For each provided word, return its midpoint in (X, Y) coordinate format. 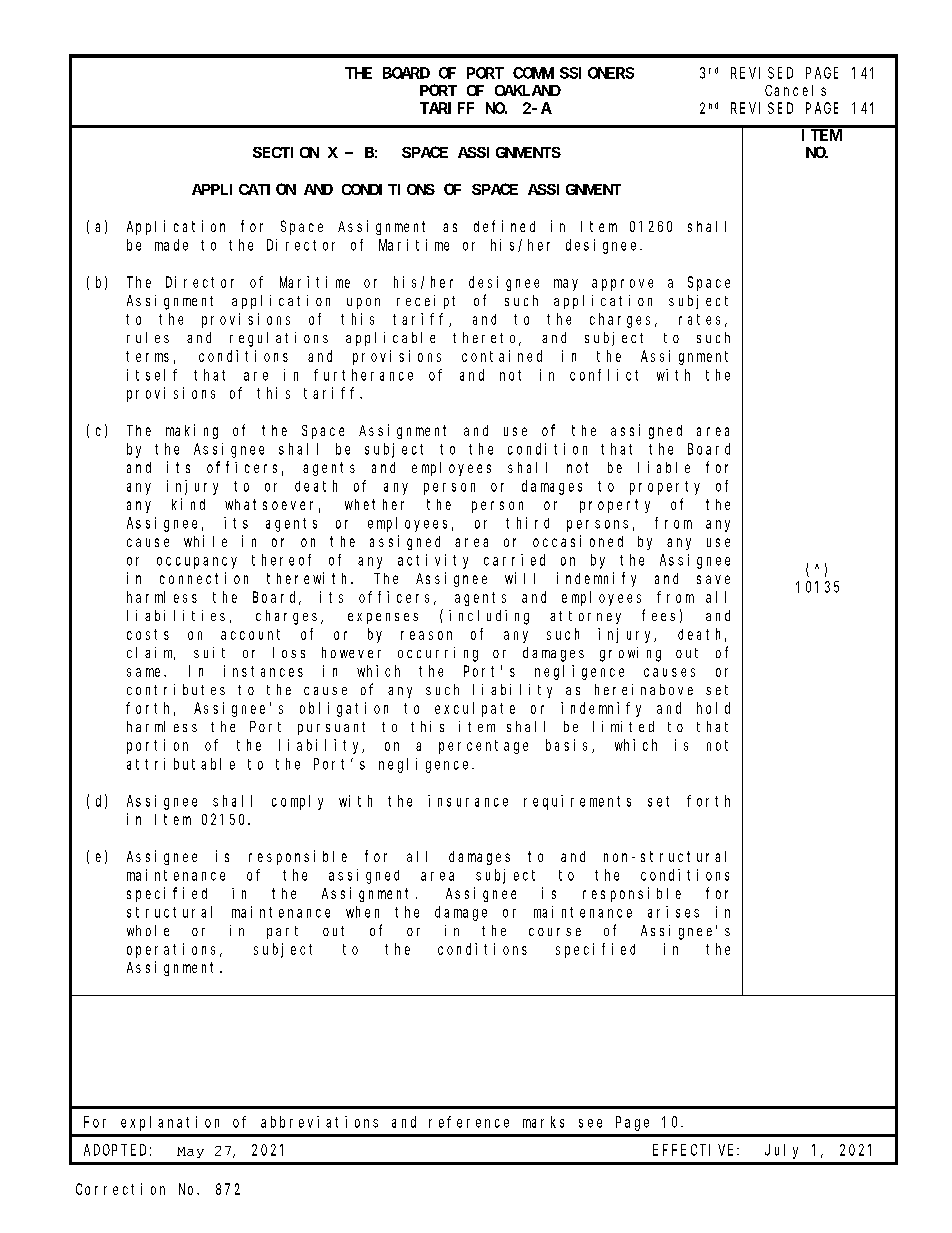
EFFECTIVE (695, 1150)
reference (469, 1122)
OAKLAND (528, 90)
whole (148, 930)
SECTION (286, 152)
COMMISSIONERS (573, 73)
